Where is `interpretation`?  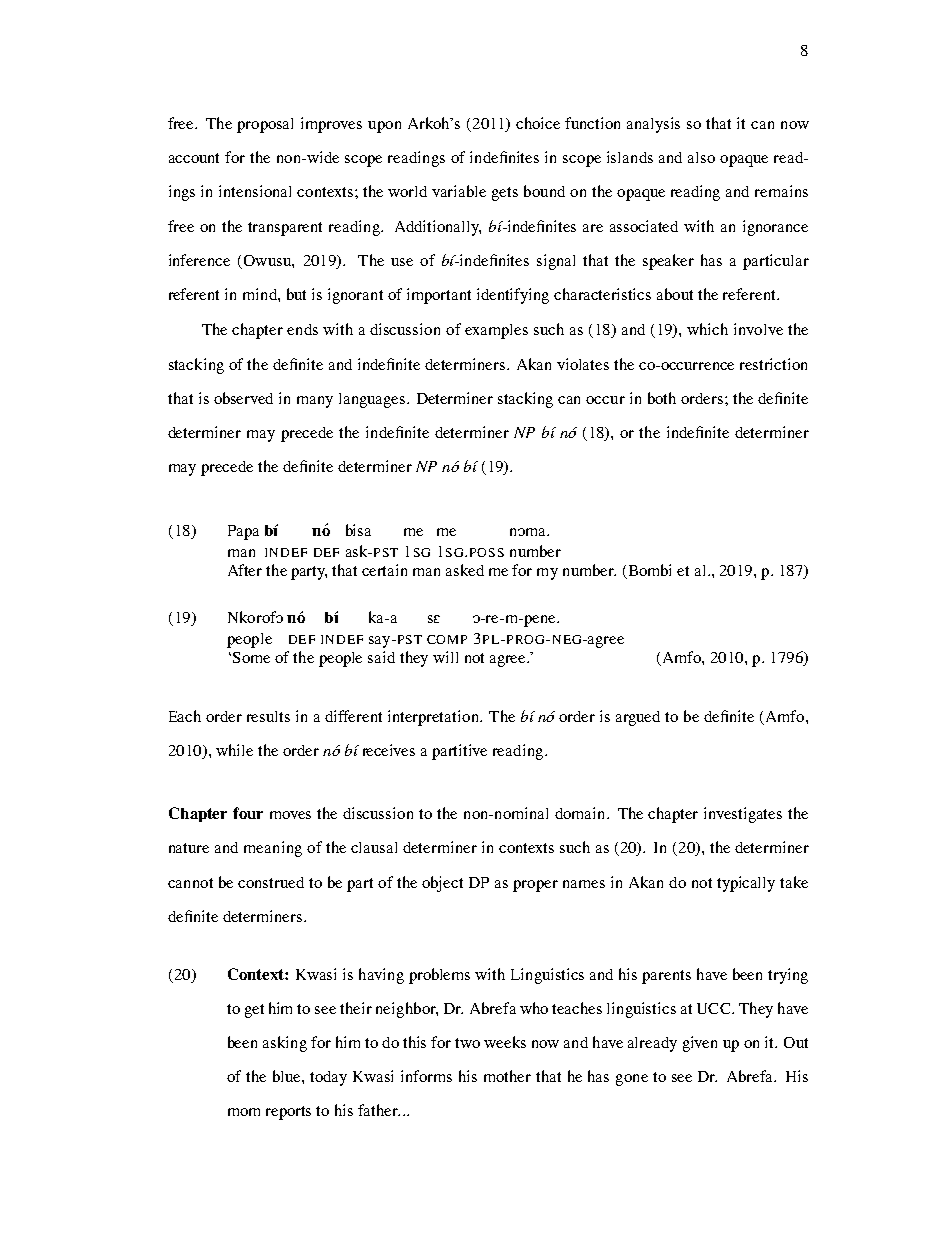 interpretation is located at coordinates (434, 718).
